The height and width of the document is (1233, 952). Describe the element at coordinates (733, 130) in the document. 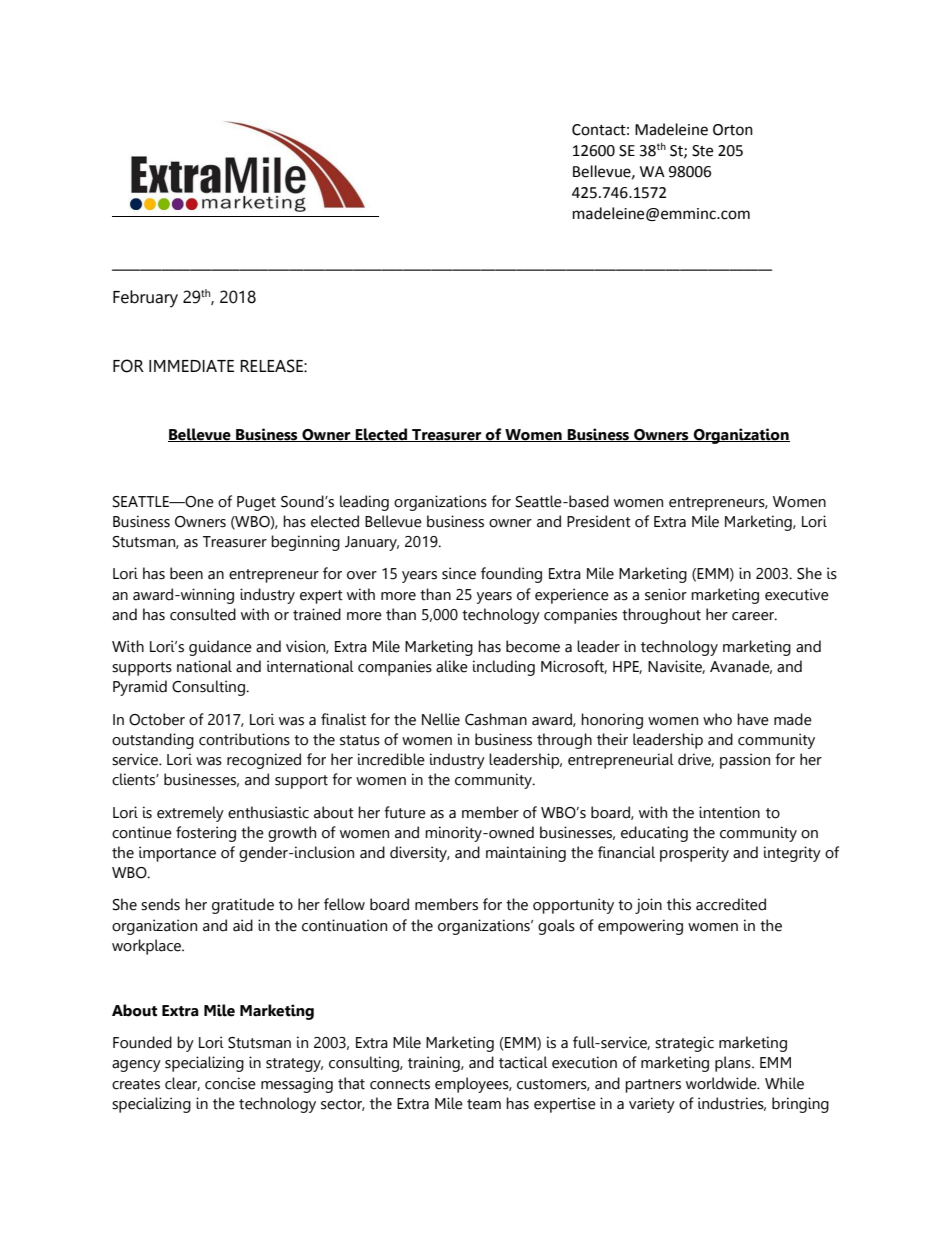

I see `Orton` at that location.
